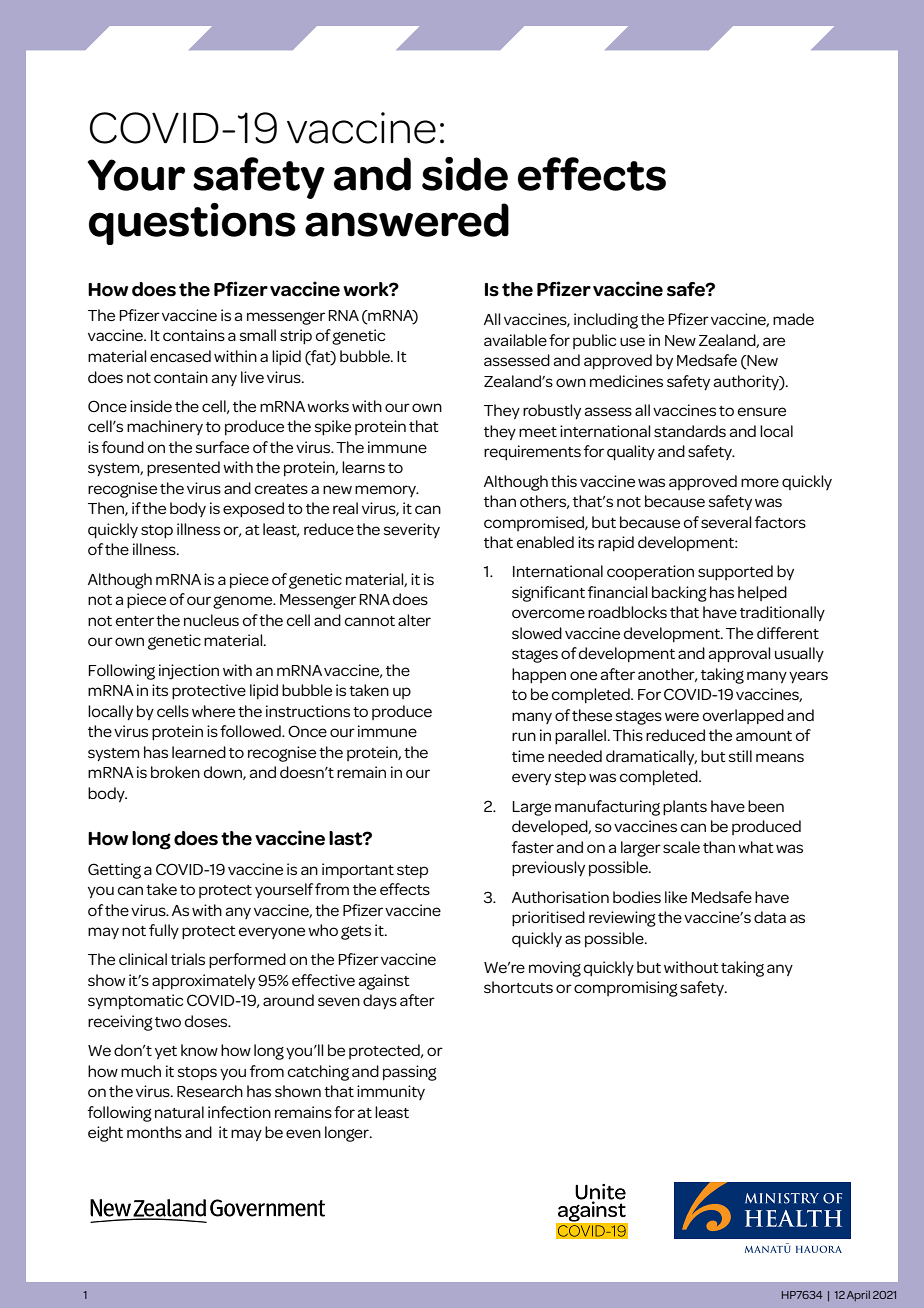 The image size is (924, 1308). Describe the element at coordinates (793, 319) in the screenshot. I see `made` at that location.
